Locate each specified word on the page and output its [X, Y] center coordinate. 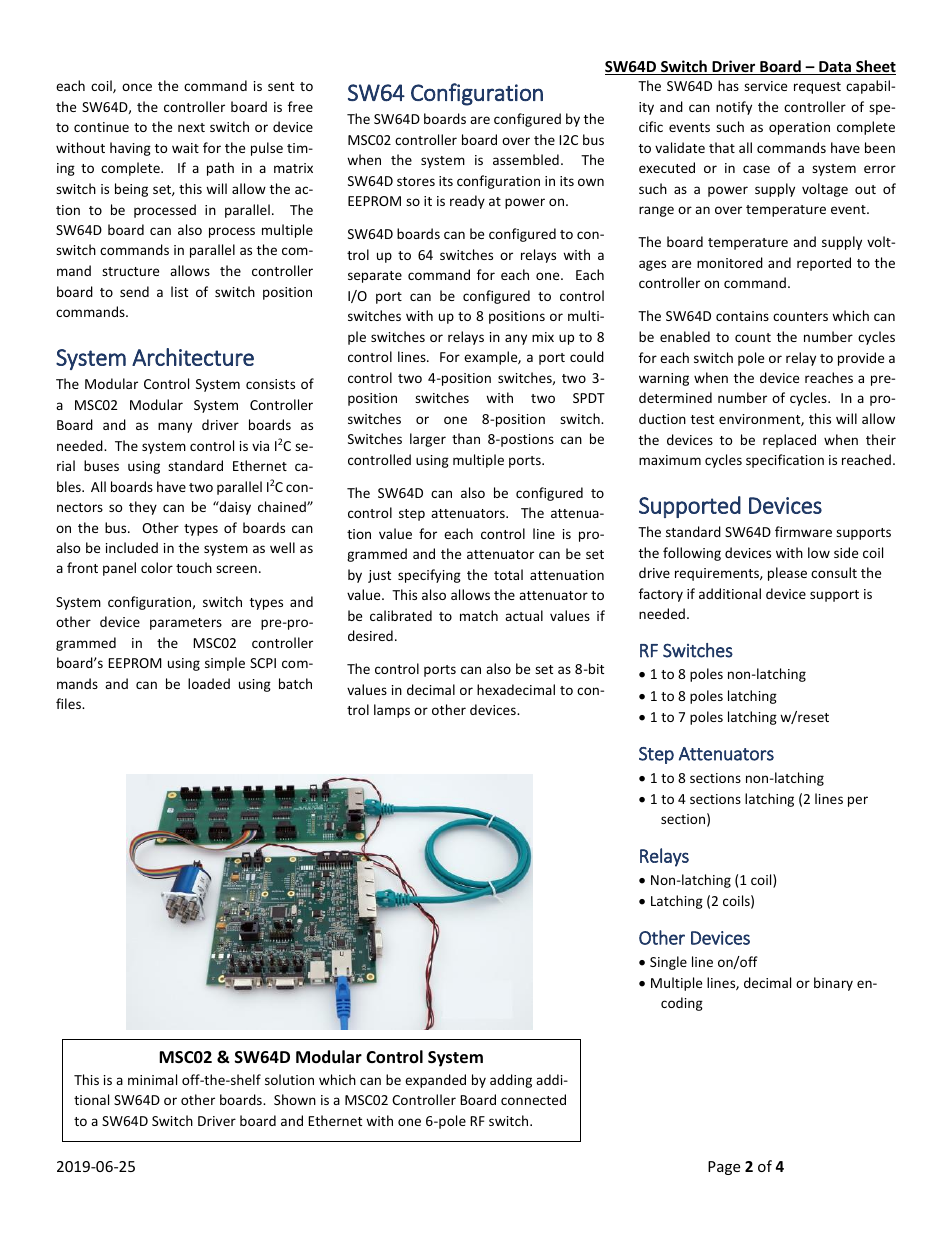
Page [724, 1168]
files [69, 703]
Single [668, 963]
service [765, 86]
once [137, 87]
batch [295, 683]
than [466, 438]
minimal [152, 1079]
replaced [789, 441]
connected [533, 1099]
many [175, 427]
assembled [526, 159]
